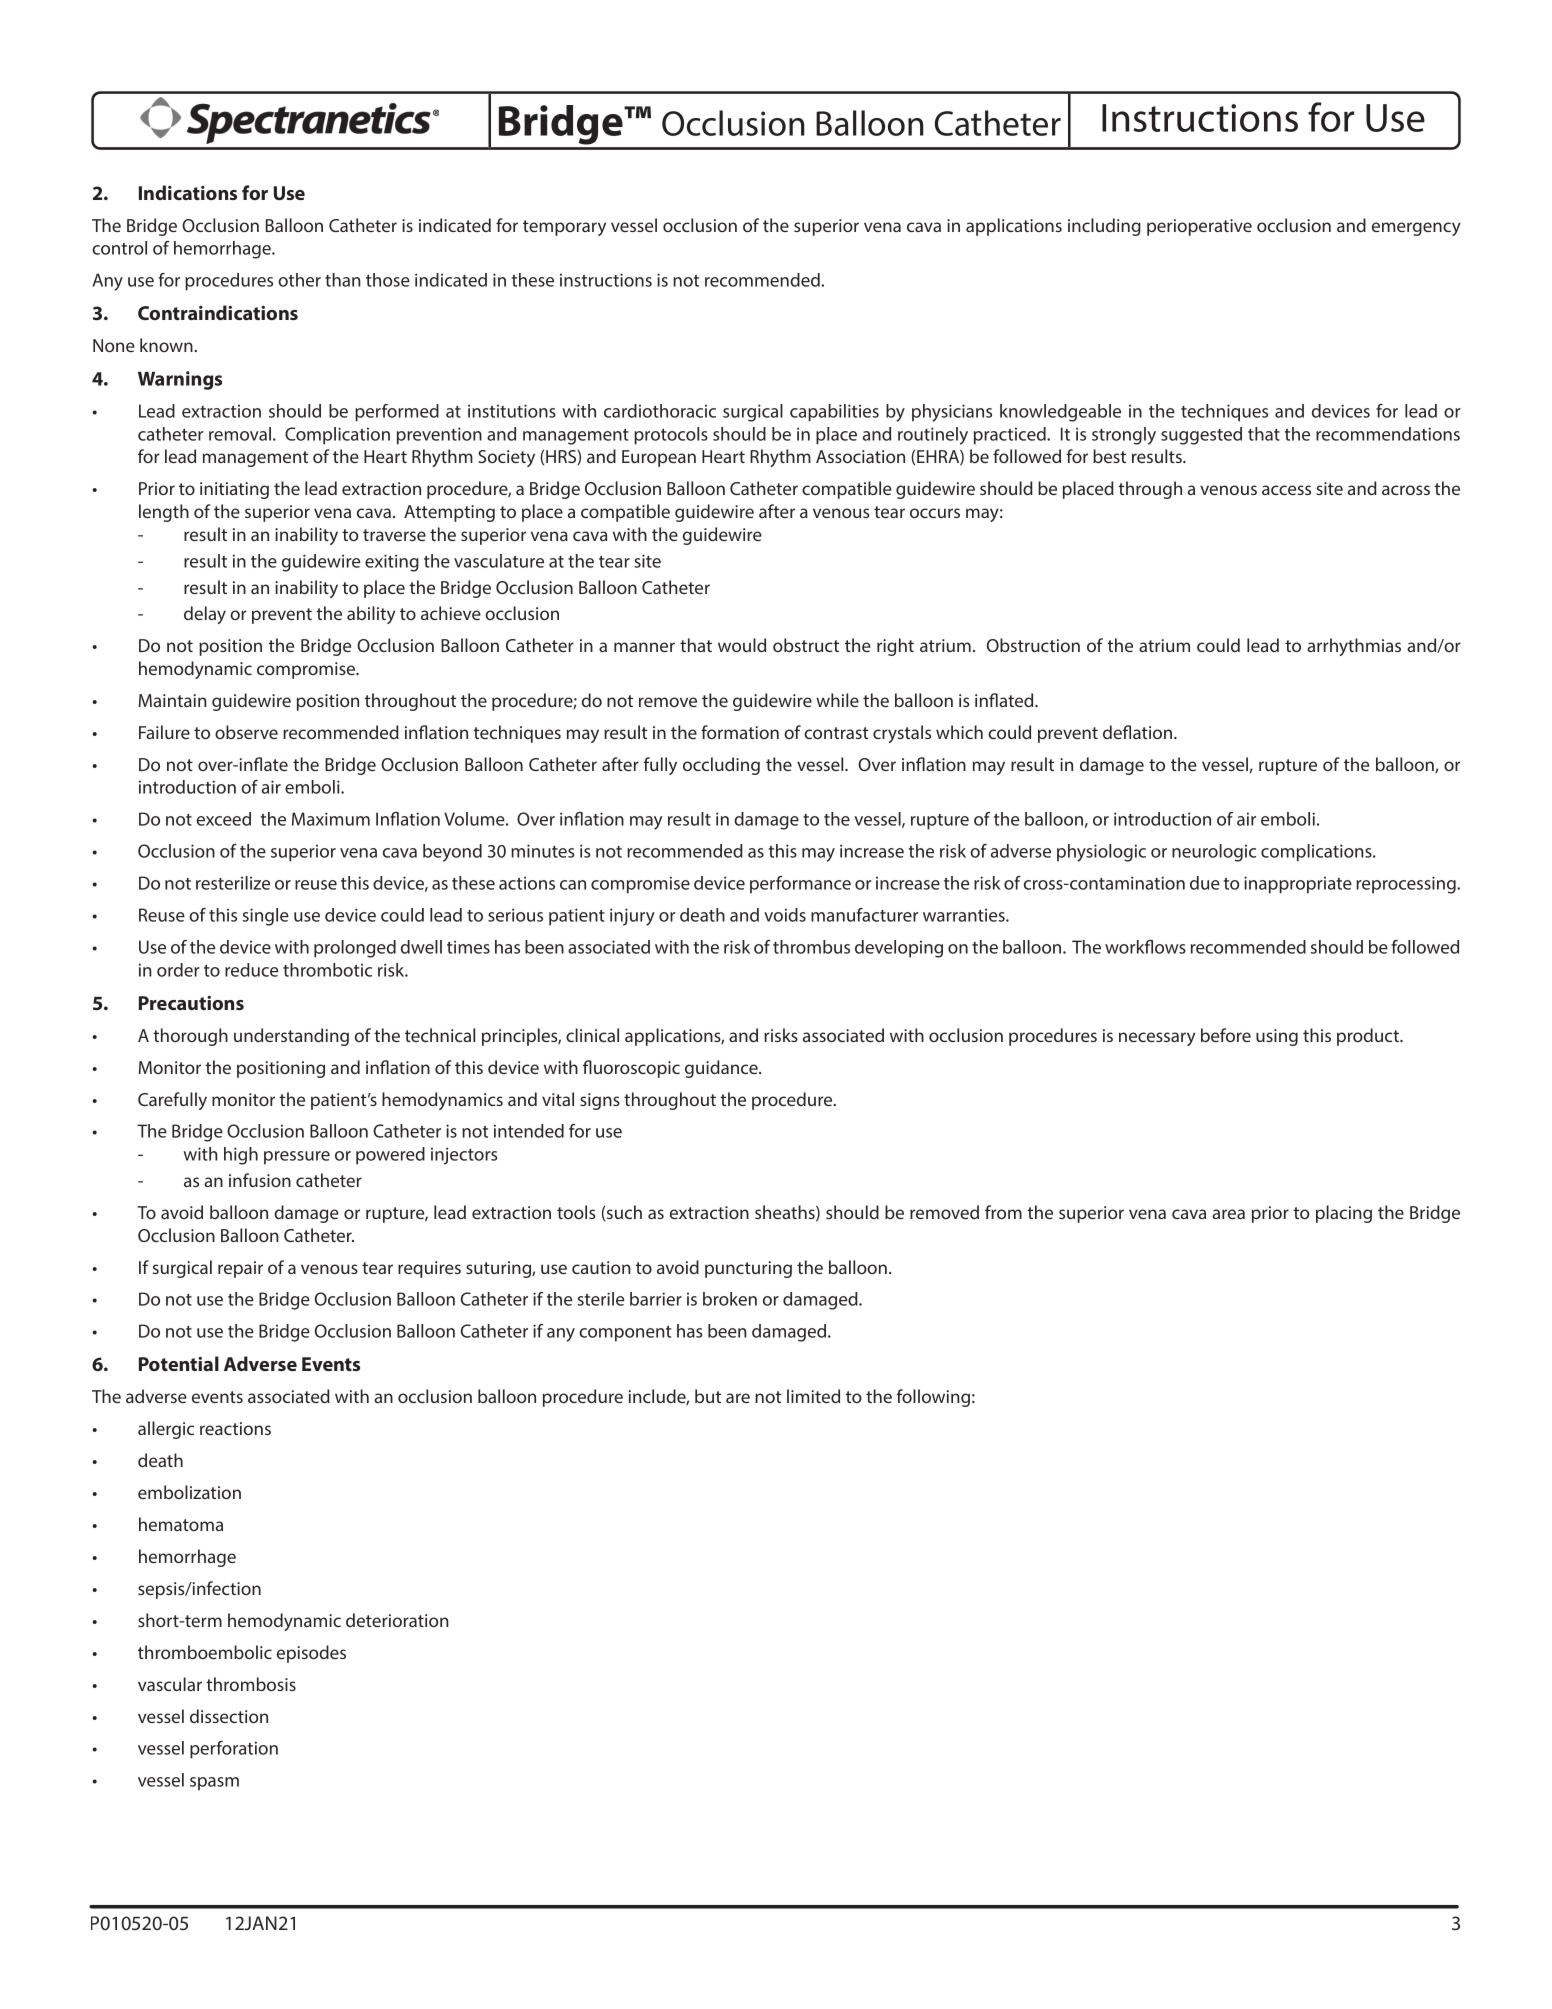 Image resolution: width=1552 pixels, height=2009 pixels. Describe the element at coordinates (291, 1037) in the screenshot. I see `understanding` at that location.
